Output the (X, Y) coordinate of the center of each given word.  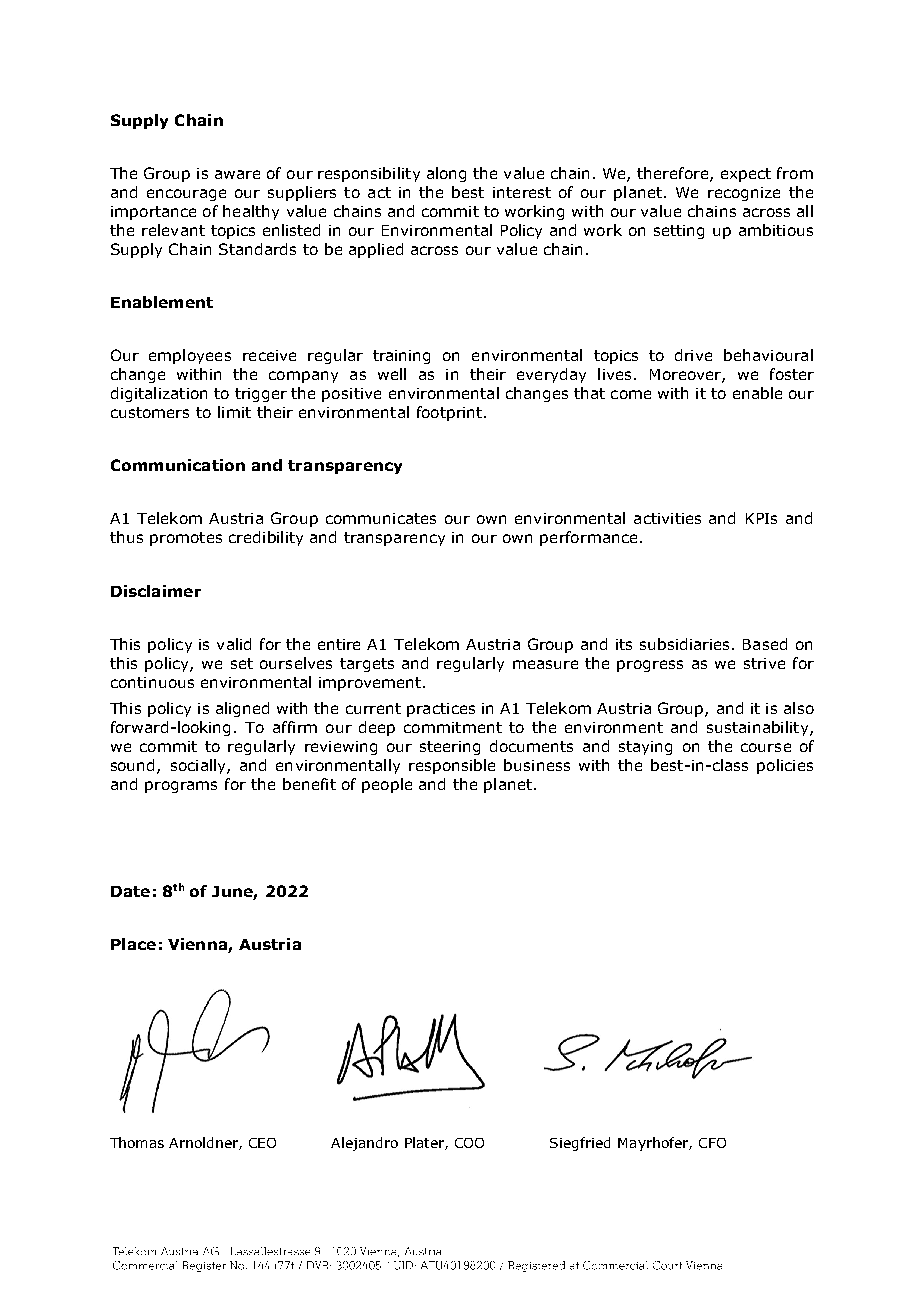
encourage (186, 195)
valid (234, 644)
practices (441, 710)
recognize (744, 194)
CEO (262, 1143)
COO (469, 1143)
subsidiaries (684, 644)
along (446, 174)
